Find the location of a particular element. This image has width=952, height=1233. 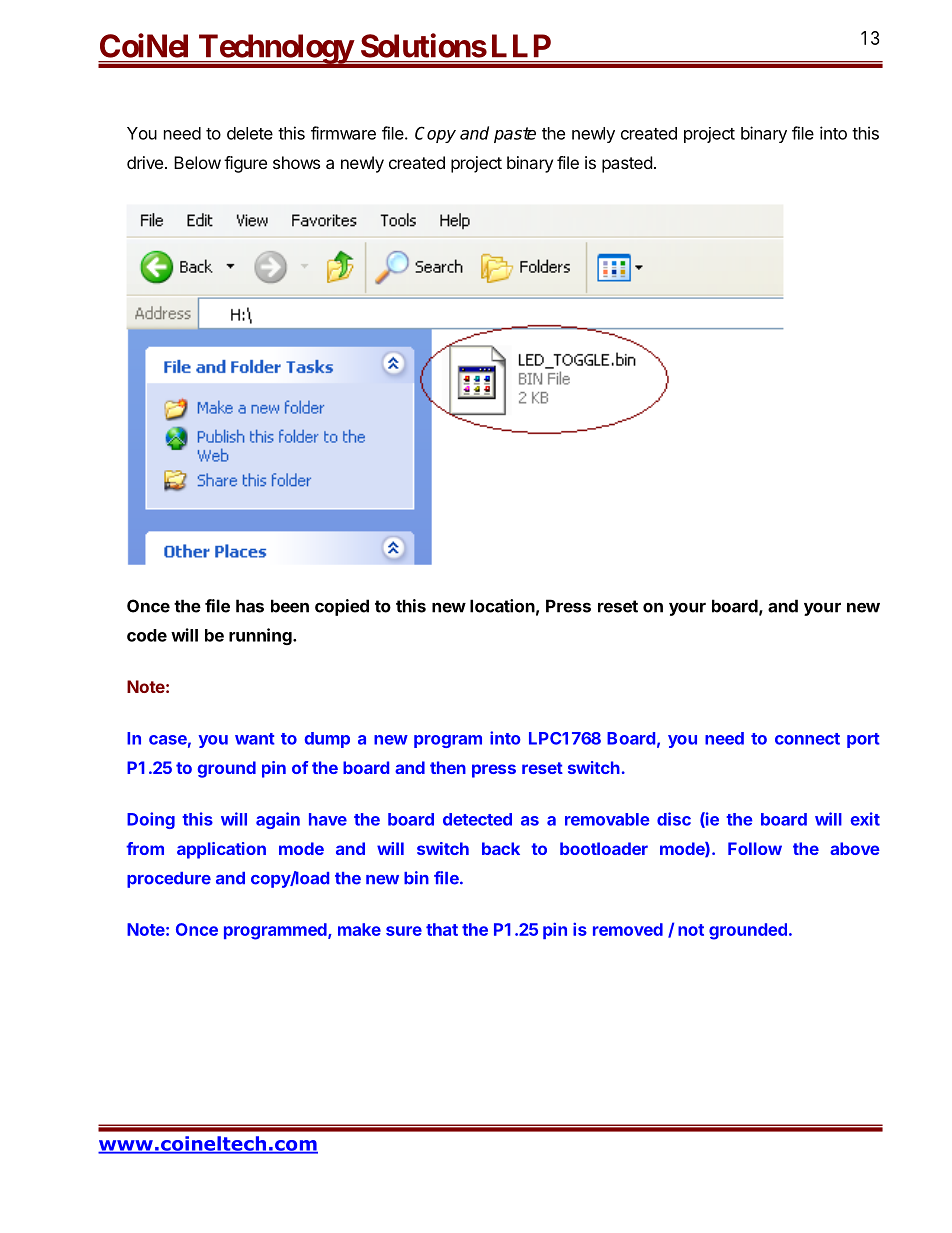

running is located at coordinates (261, 636).
